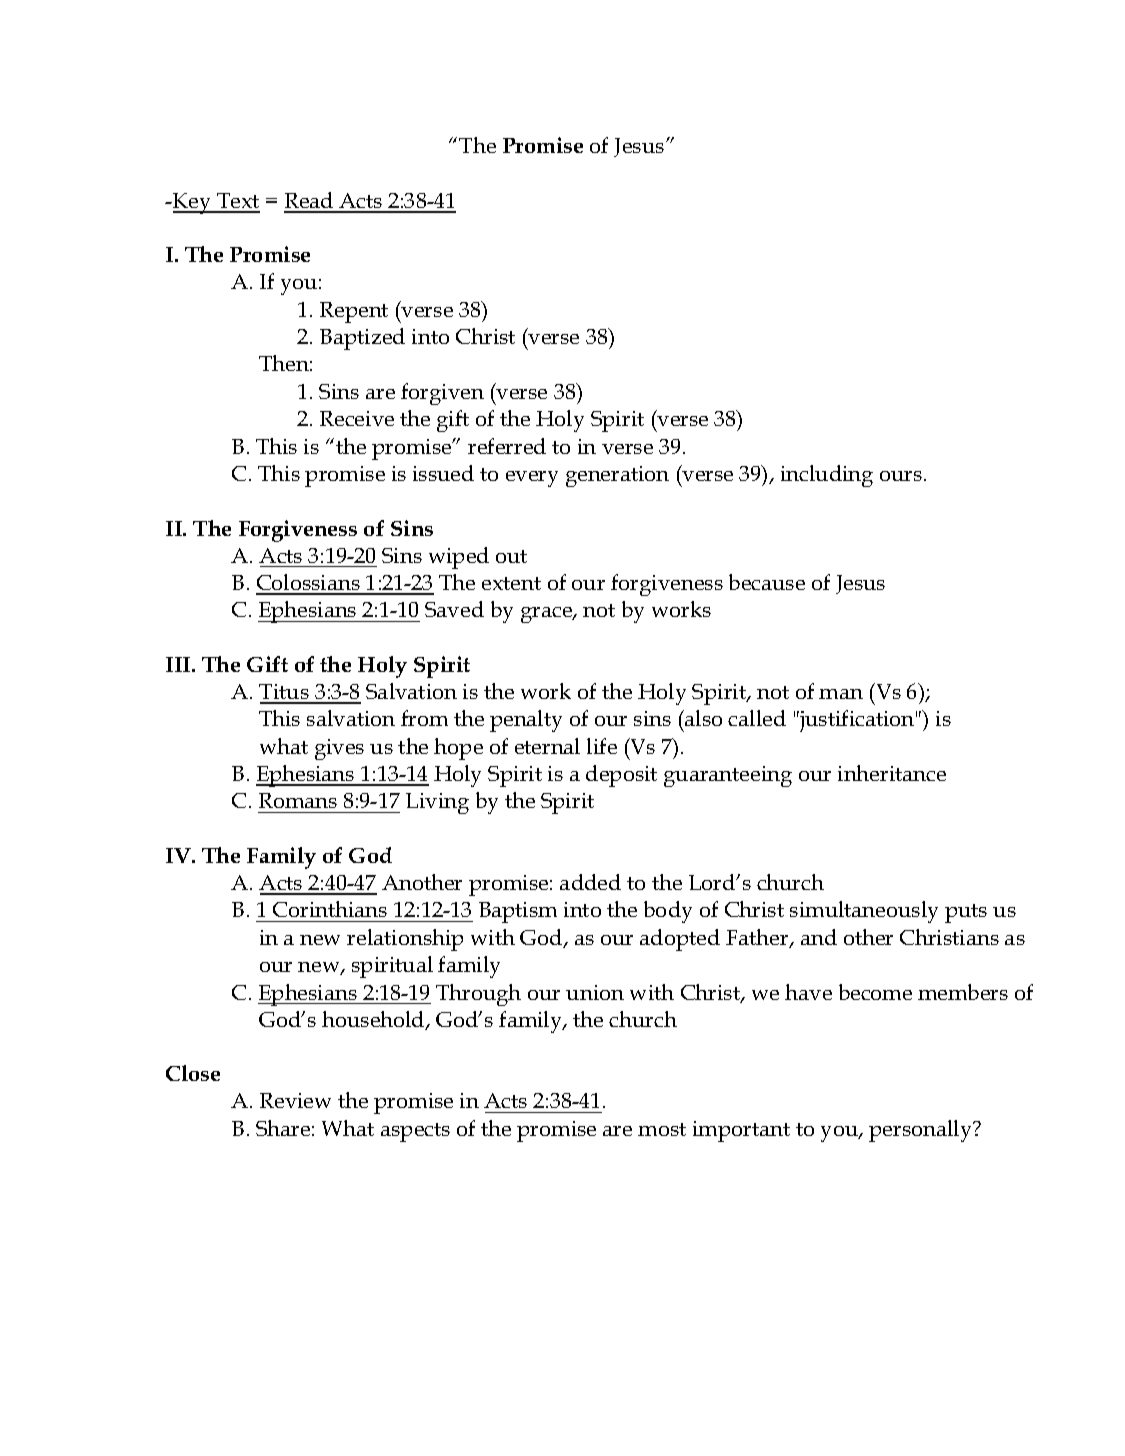 The width and height of the image is (1125, 1456). I want to click on Review, so click(295, 1100).
